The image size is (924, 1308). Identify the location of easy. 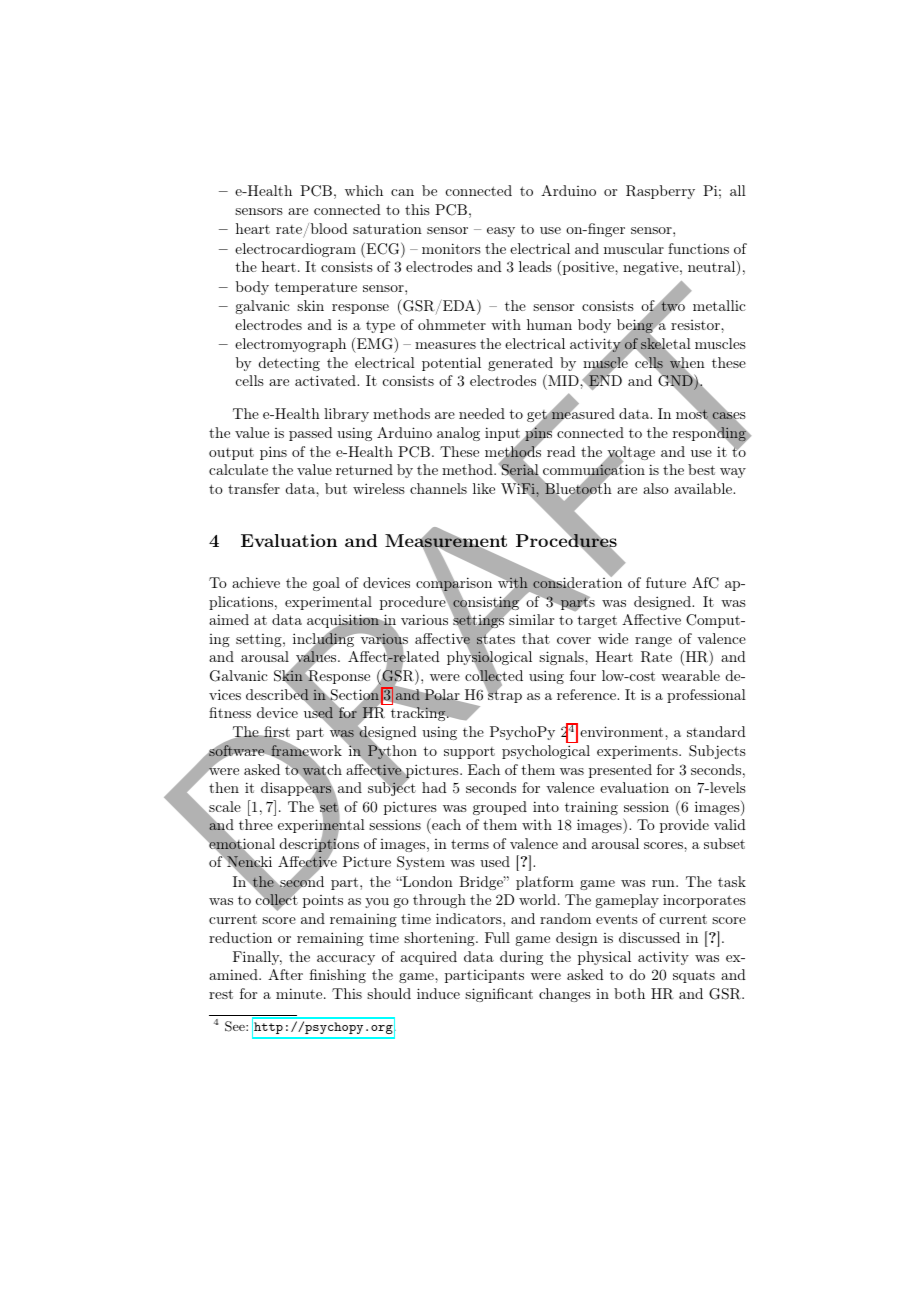
(501, 232).
